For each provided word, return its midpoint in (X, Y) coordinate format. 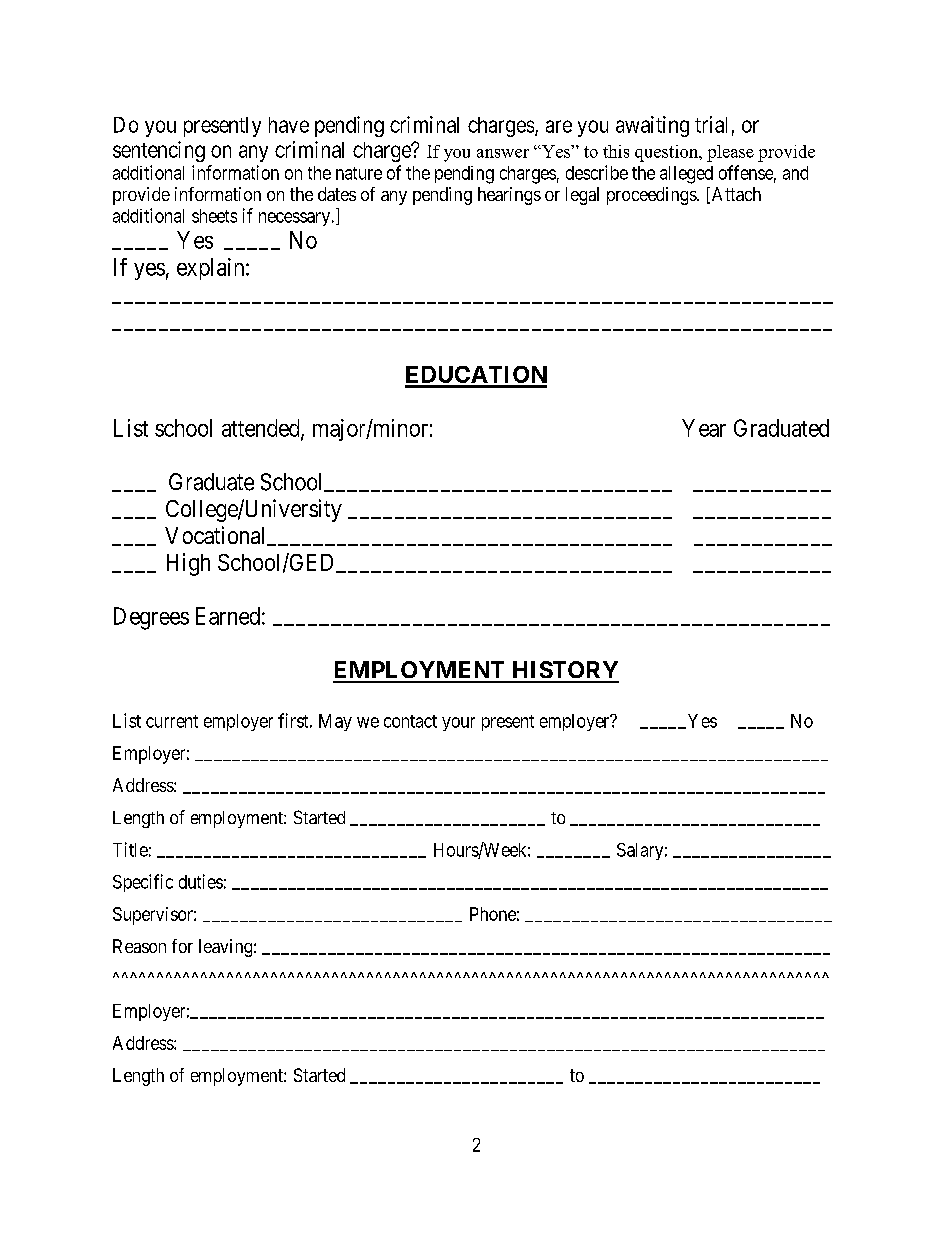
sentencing (159, 151)
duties (201, 881)
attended (262, 429)
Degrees (151, 618)
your (458, 724)
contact (410, 721)
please (730, 153)
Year (704, 428)
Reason (139, 946)
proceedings (652, 196)
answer (503, 153)
